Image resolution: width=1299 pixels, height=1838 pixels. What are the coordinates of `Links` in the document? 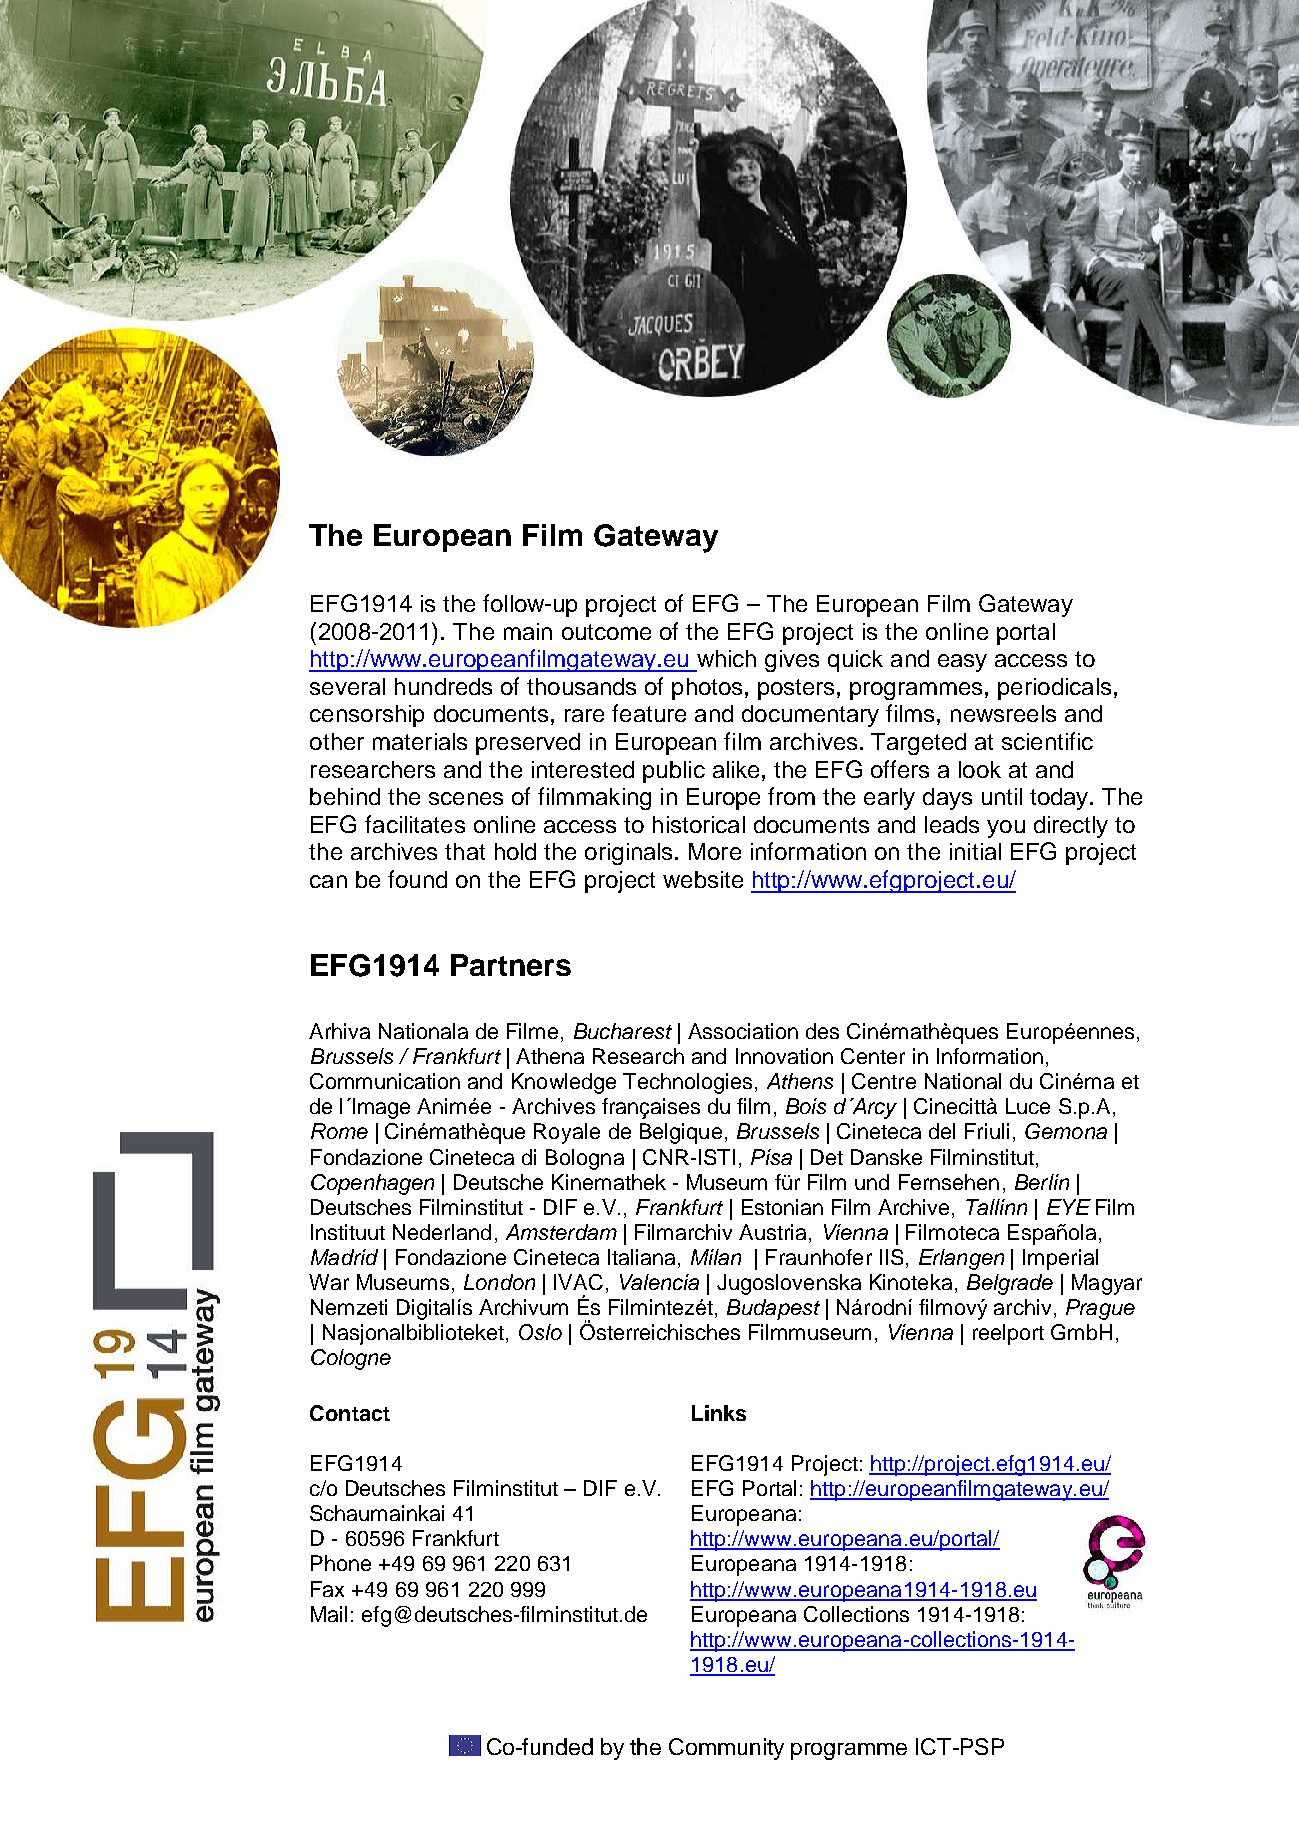 It's located at (719, 1413).
